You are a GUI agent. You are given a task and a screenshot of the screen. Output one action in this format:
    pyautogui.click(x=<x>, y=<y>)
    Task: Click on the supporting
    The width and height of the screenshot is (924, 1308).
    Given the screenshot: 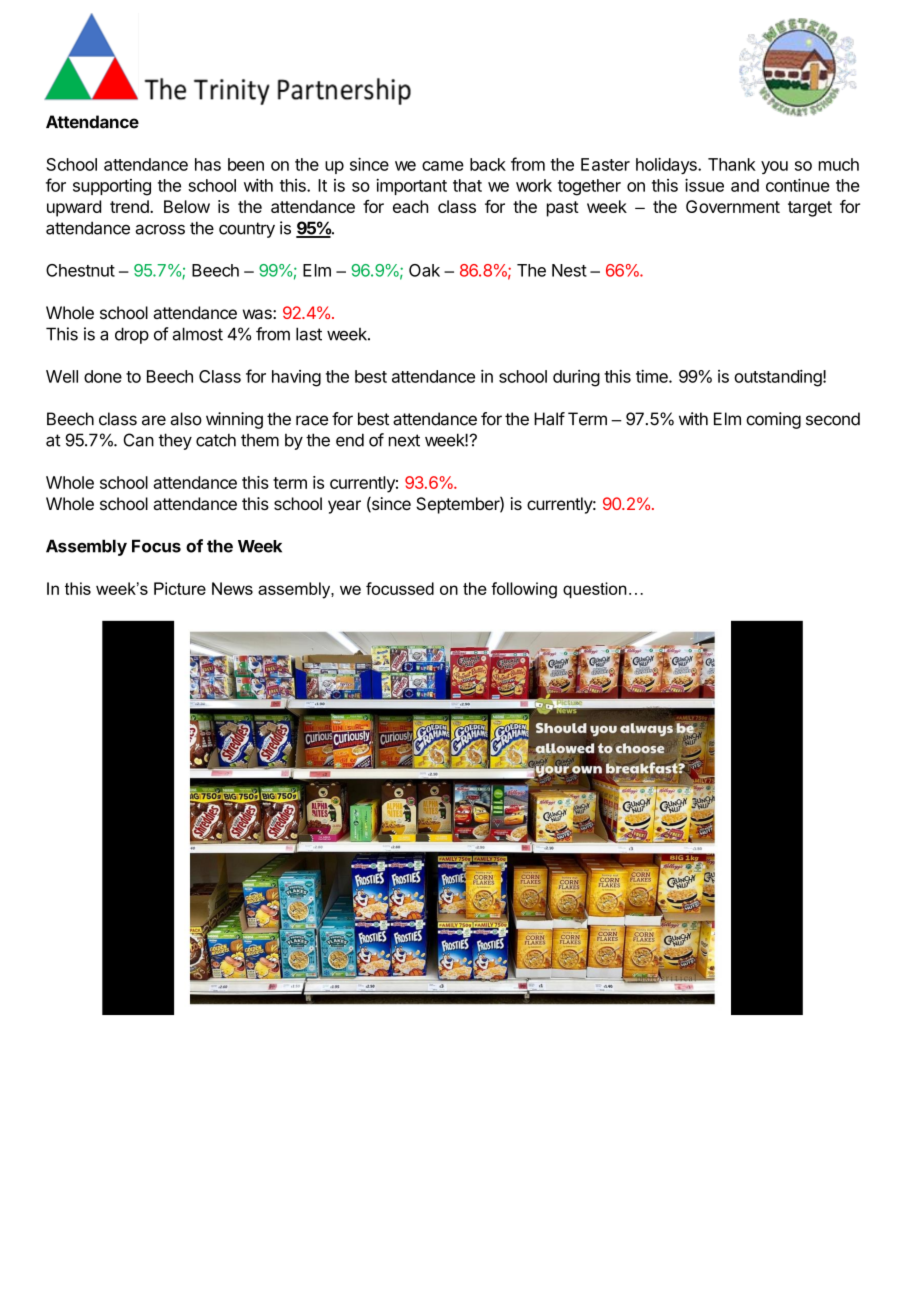 What is the action you would take?
    pyautogui.click(x=112, y=187)
